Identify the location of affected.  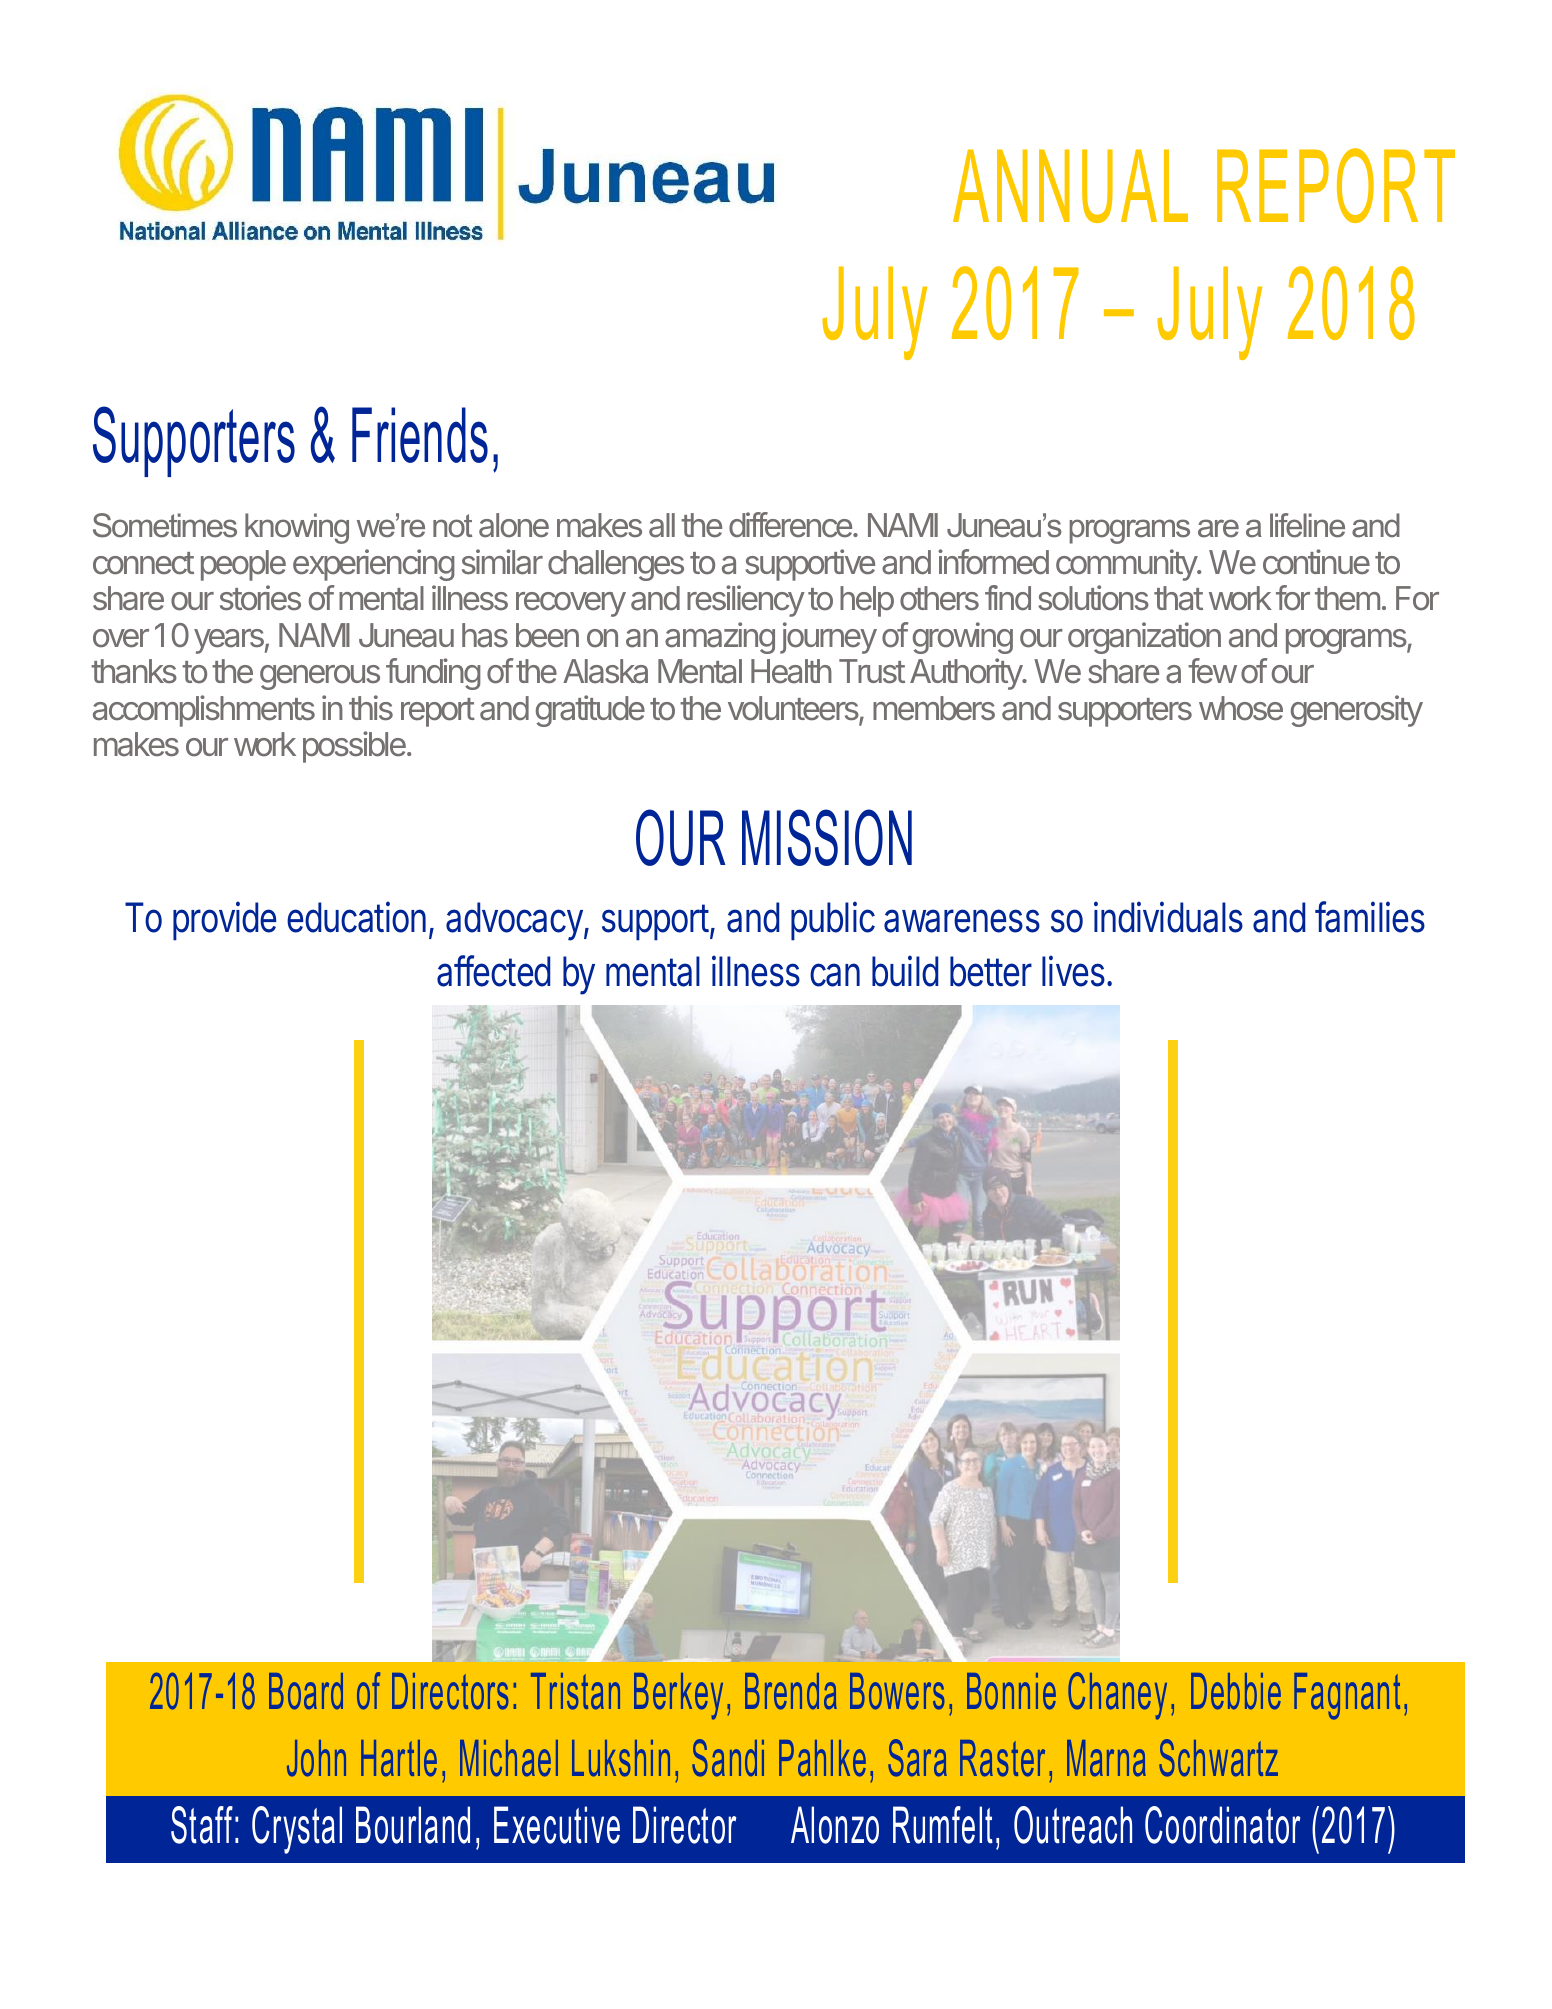
(493, 971).
